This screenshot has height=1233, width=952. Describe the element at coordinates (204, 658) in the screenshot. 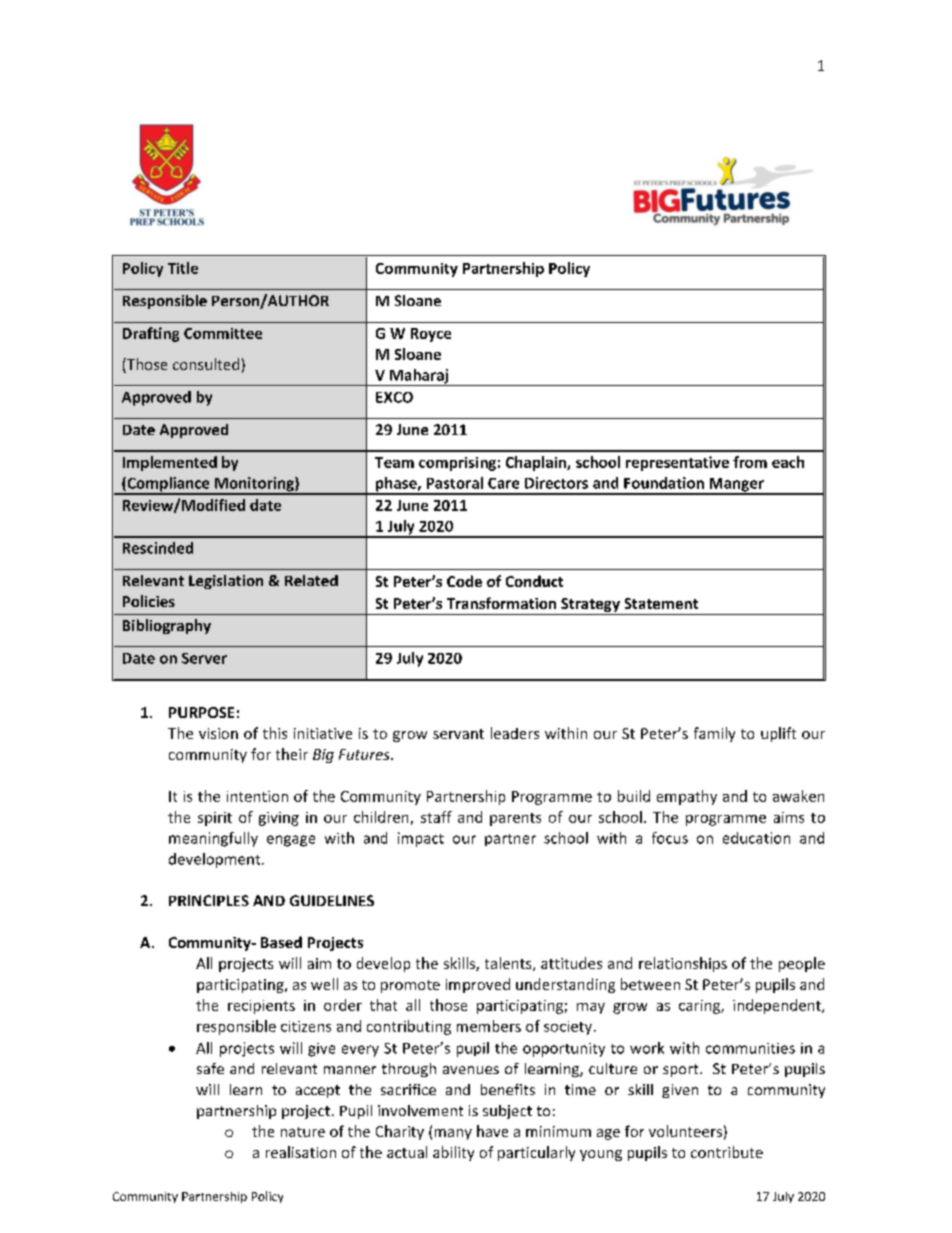

I see `Server` at that location.
